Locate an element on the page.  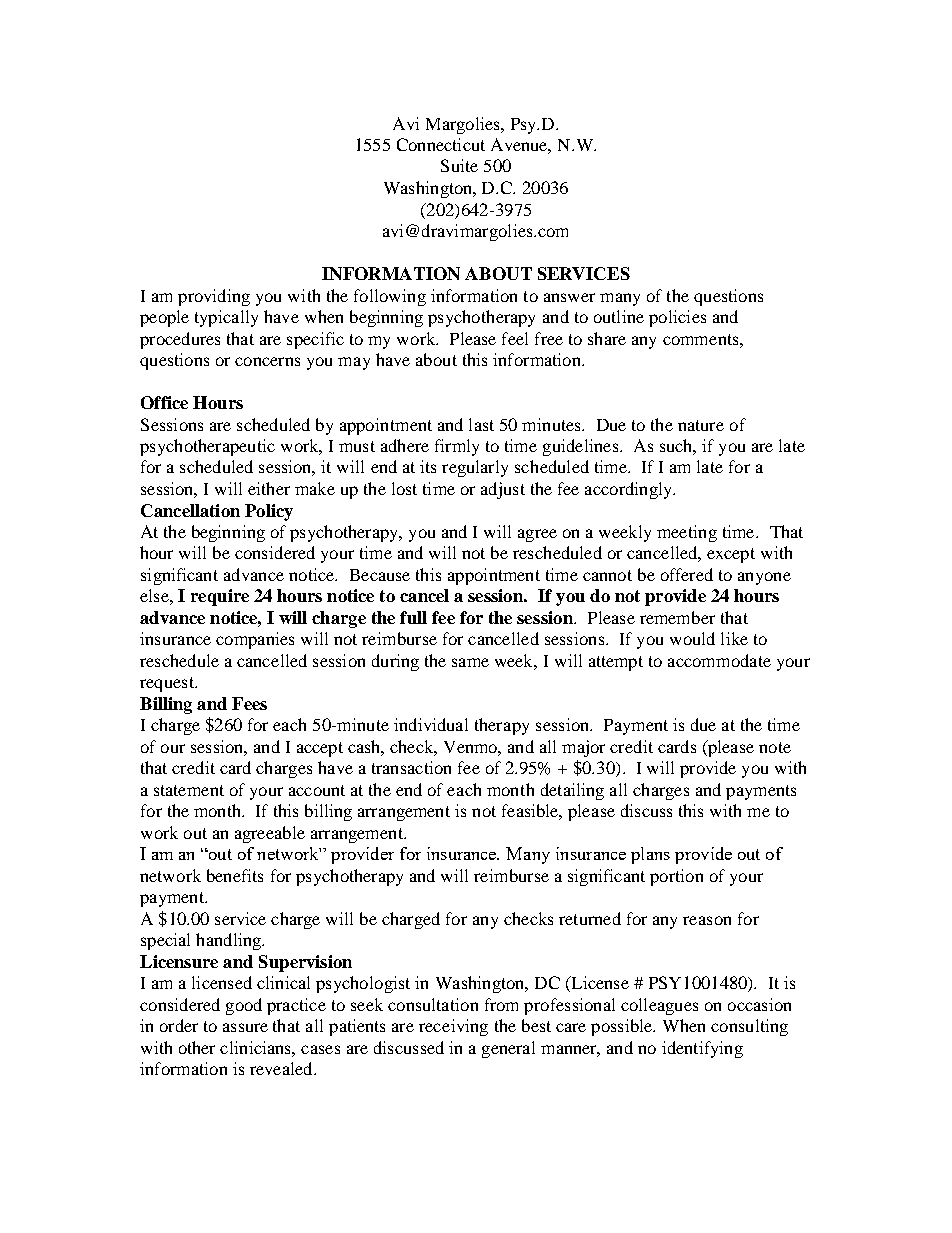
concerns is located at coordinates (267, 361).
